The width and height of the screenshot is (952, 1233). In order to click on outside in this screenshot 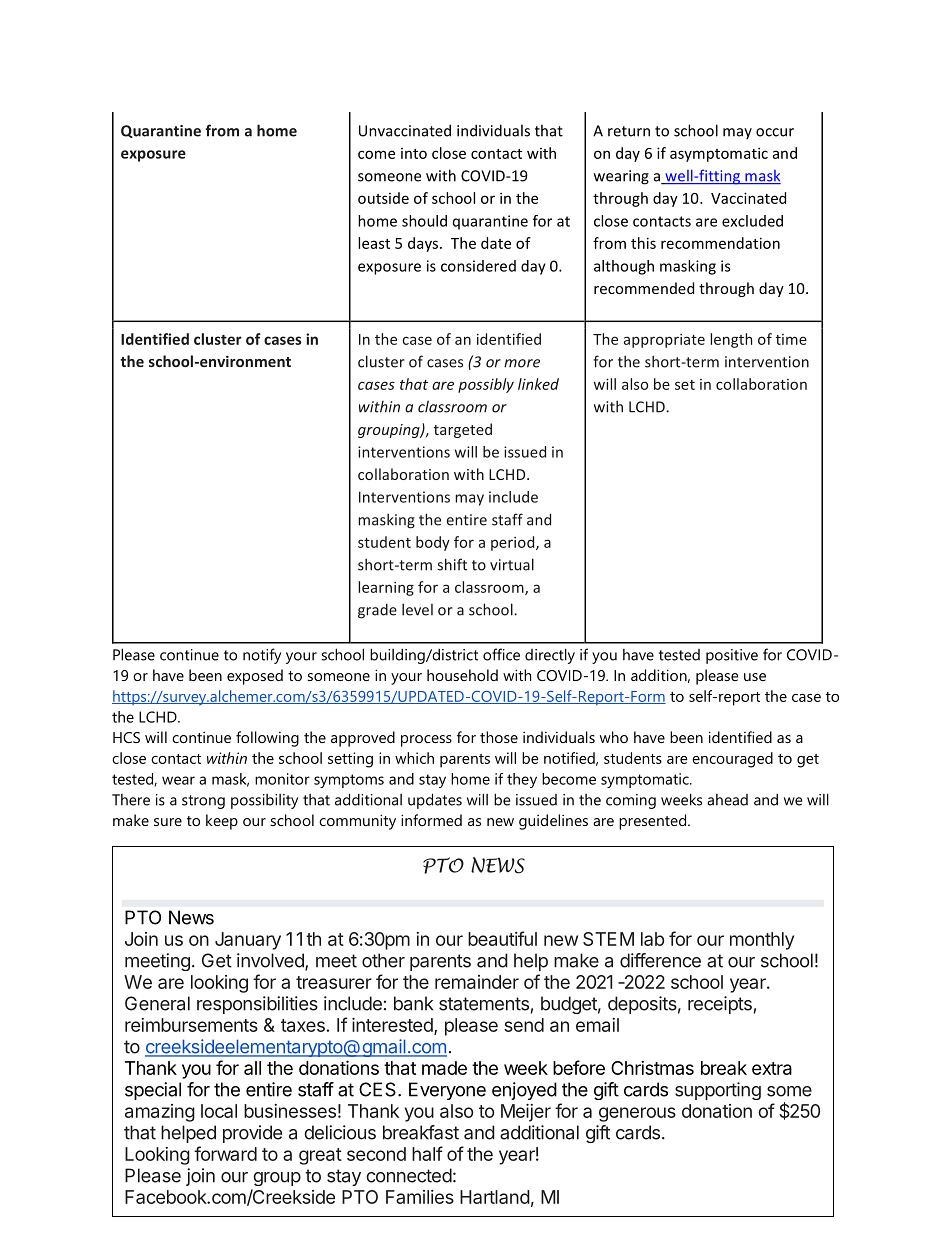, I will do `click(383, 198)`.
